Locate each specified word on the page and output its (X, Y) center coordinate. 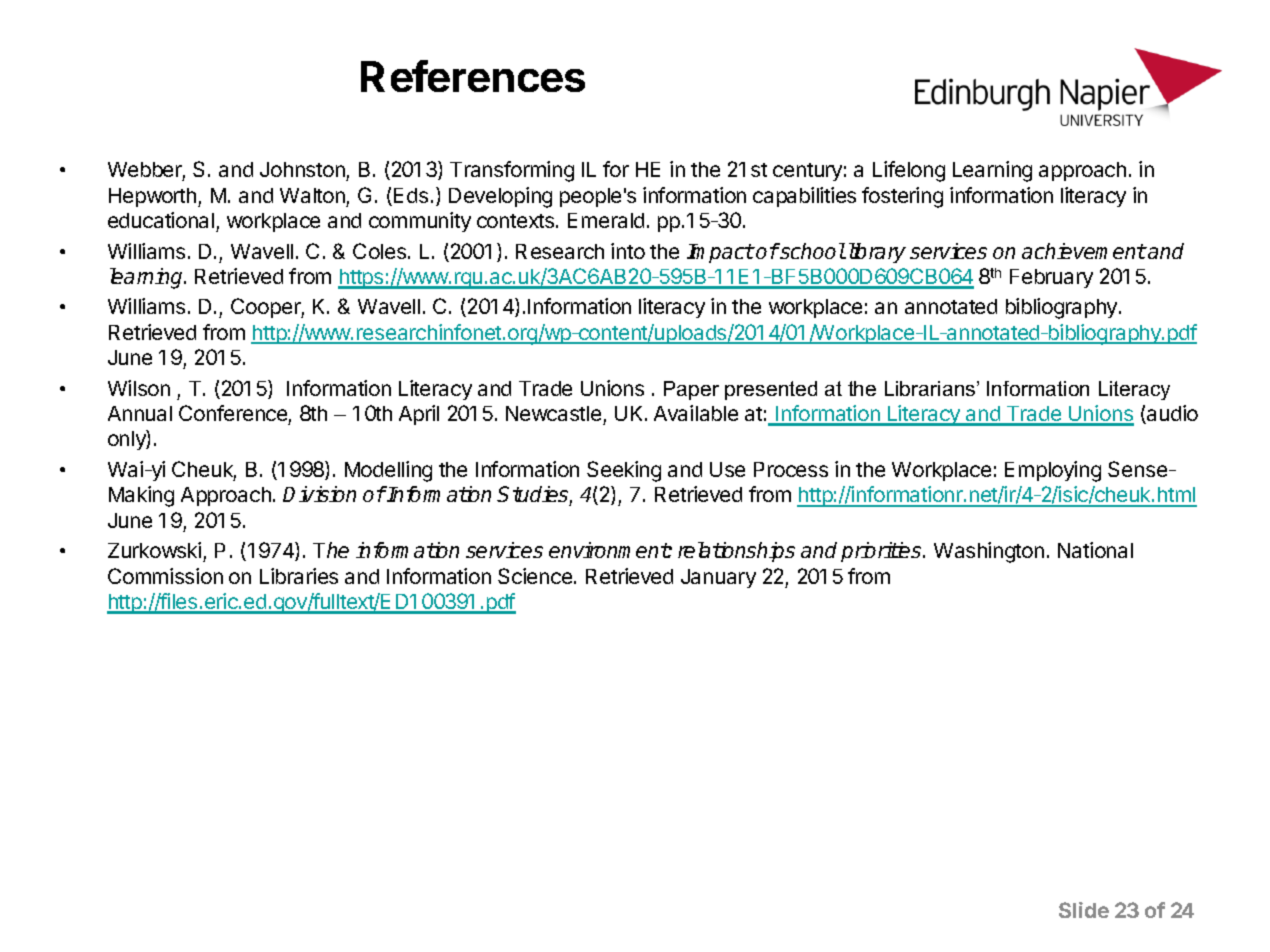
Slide (1084, 910)
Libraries (299, 576)
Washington (989, 552)
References (473, 76)
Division (319, 494)
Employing (1053, 471)
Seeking (624, 471)
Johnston (303, 171)
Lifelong (909, 171)
